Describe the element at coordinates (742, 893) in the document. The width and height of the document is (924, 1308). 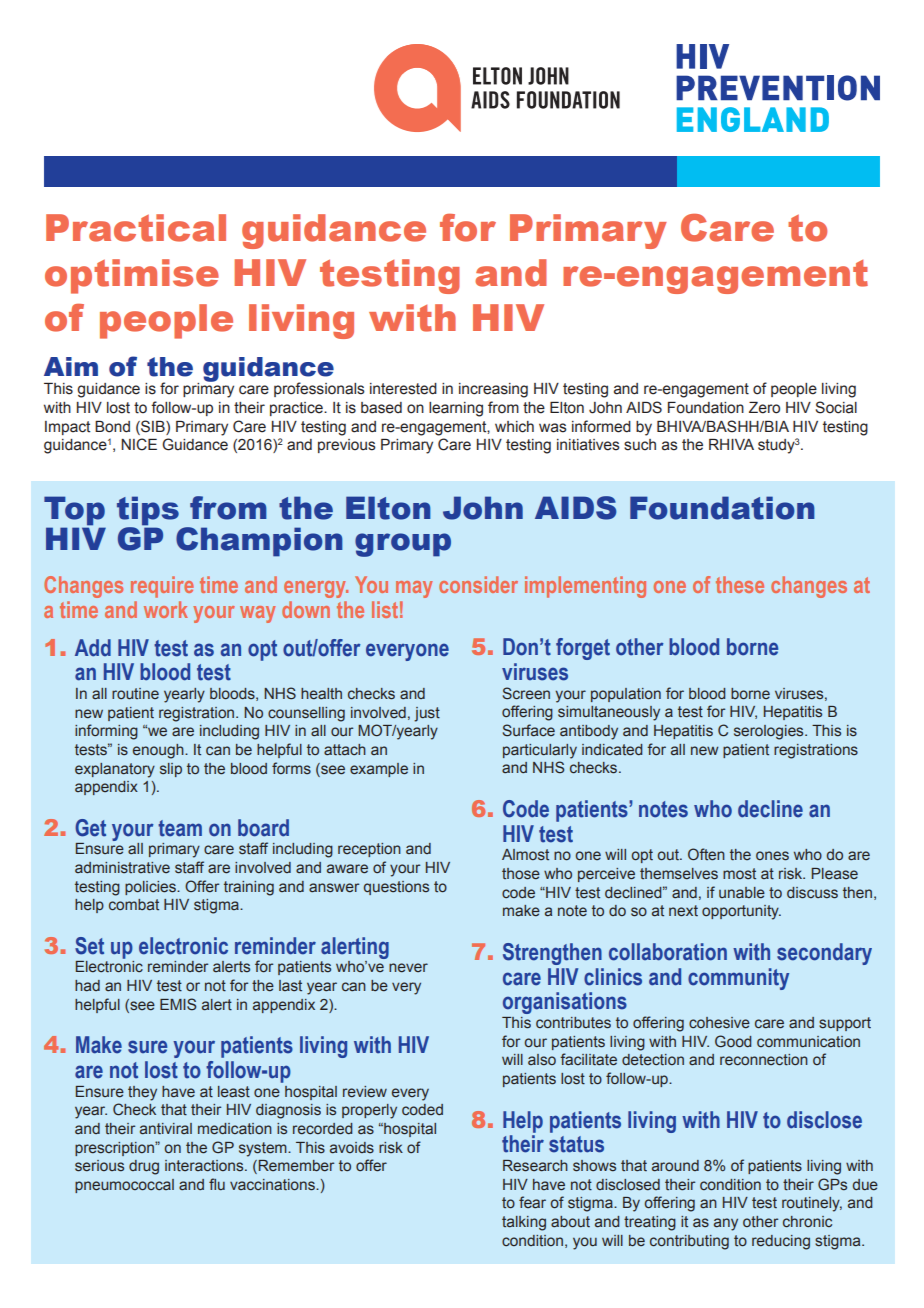
I see `unable` at that location.
